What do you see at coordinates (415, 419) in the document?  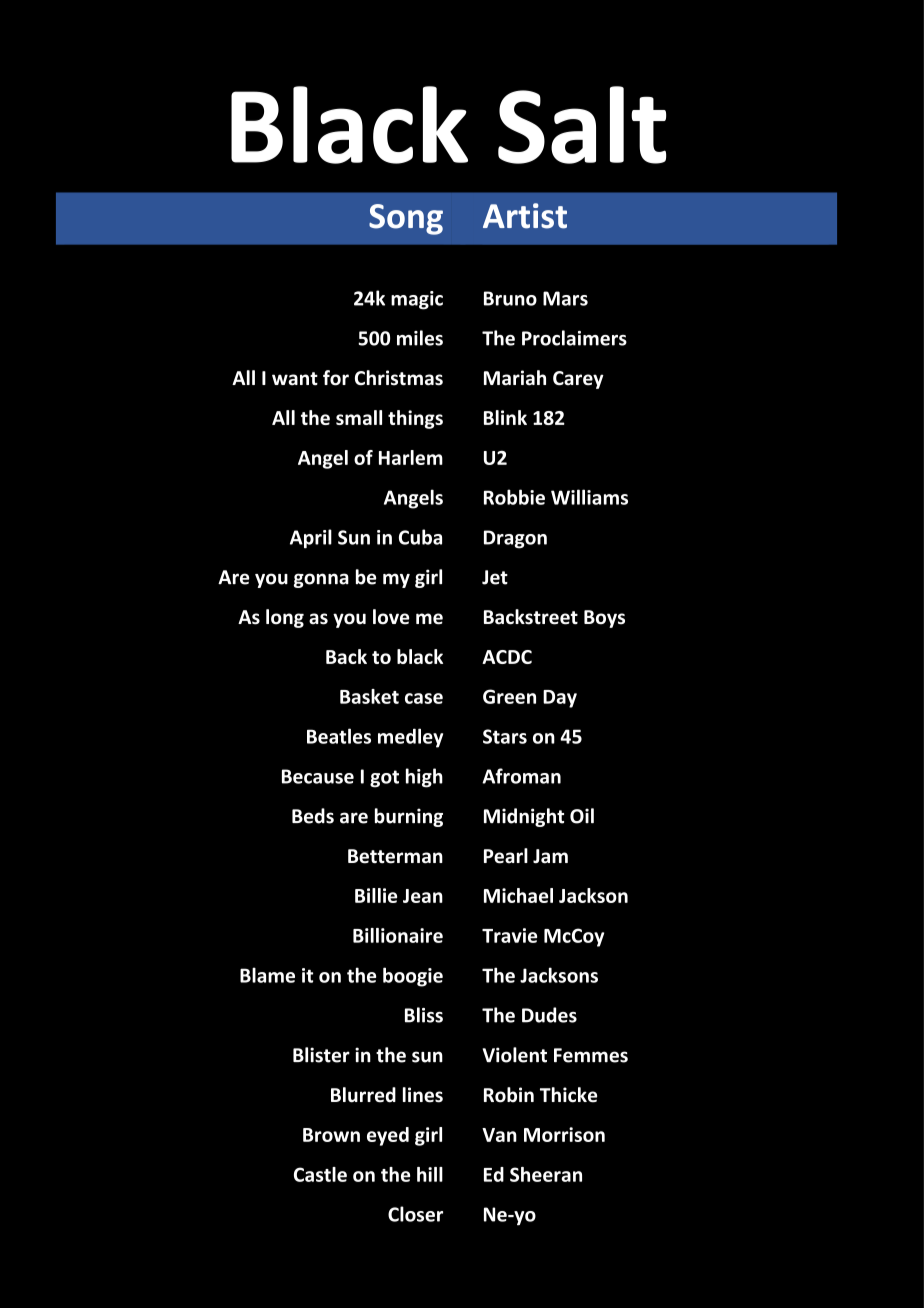 I see `things` at bounding box center [415, 419].
